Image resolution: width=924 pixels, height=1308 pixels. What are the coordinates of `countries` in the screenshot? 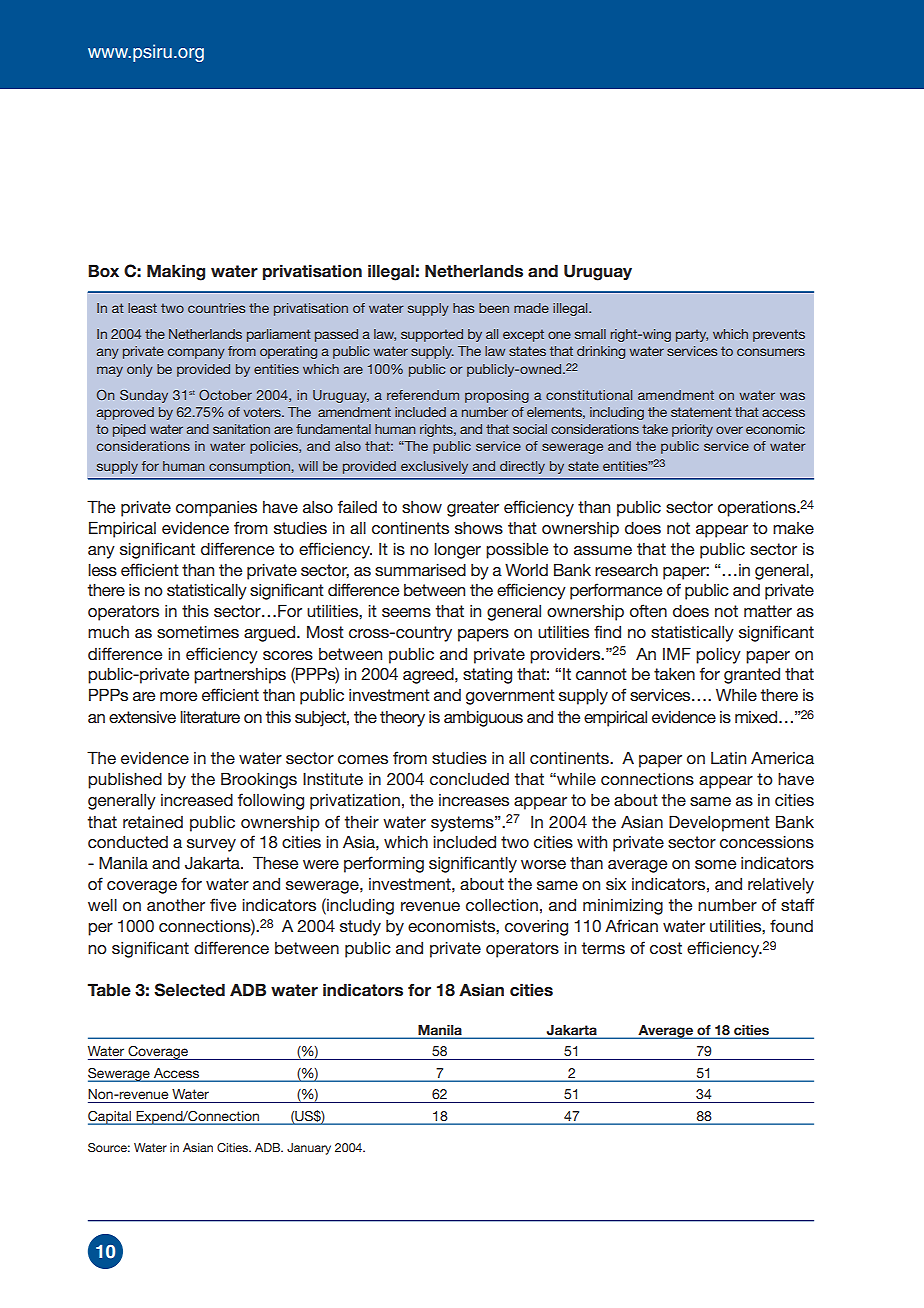 It's located at (216, 308).
